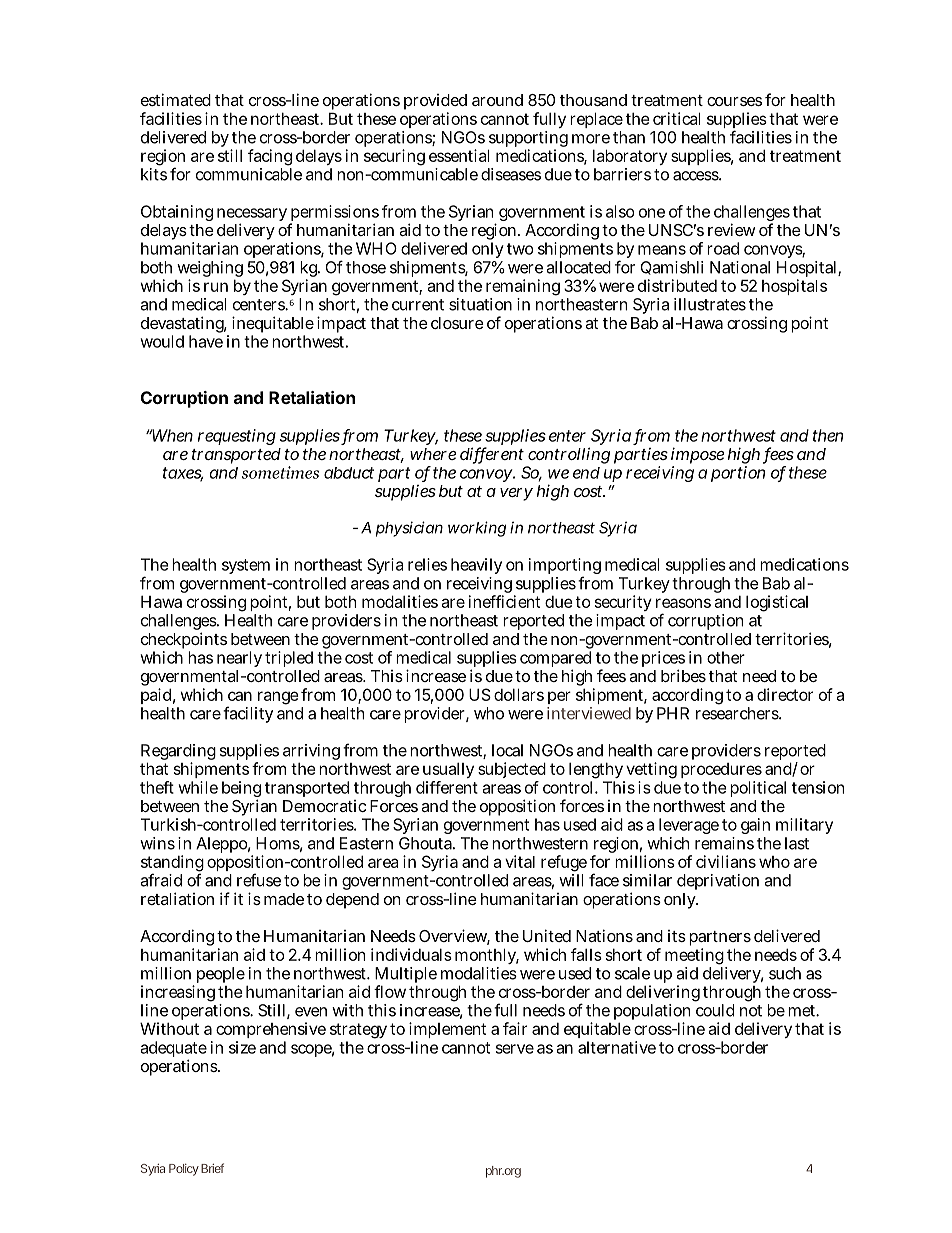 The height and width of the image is (1233, 952). I want to click on being, so click(241, 790).
